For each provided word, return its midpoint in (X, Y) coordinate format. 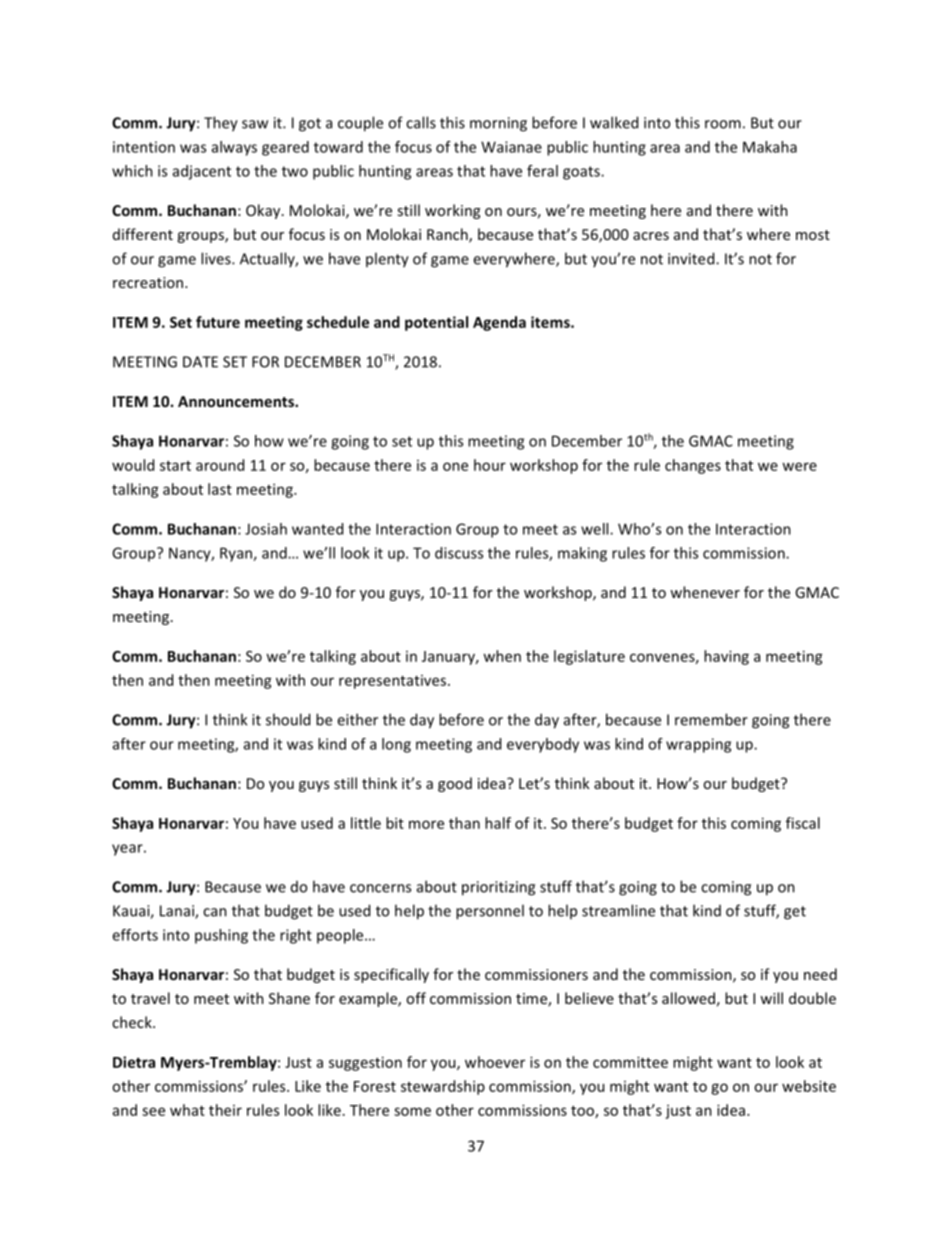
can (215, 912)
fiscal (803, 823)
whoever (495, 1062)
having (726, 657)
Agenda (499, 323)
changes (693, 466)
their (225, 1110)
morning (498, 124)
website (809, 1086)
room (723, 124)
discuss (459, 553)
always (234, 148)
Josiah (266, 529)
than (464, 823)
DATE (200, 362)
